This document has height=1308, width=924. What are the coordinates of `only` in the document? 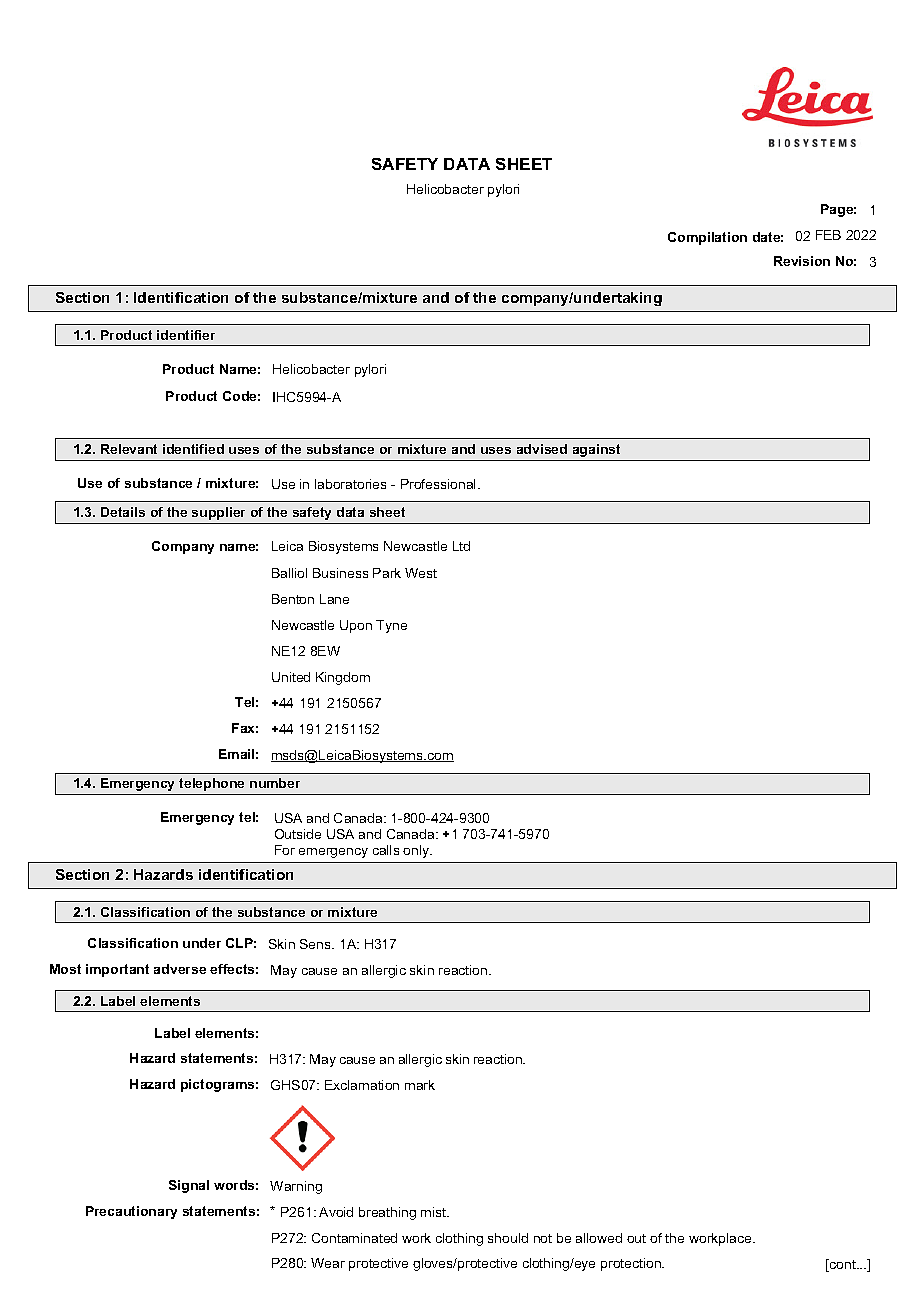 It's located at (417, 851).
